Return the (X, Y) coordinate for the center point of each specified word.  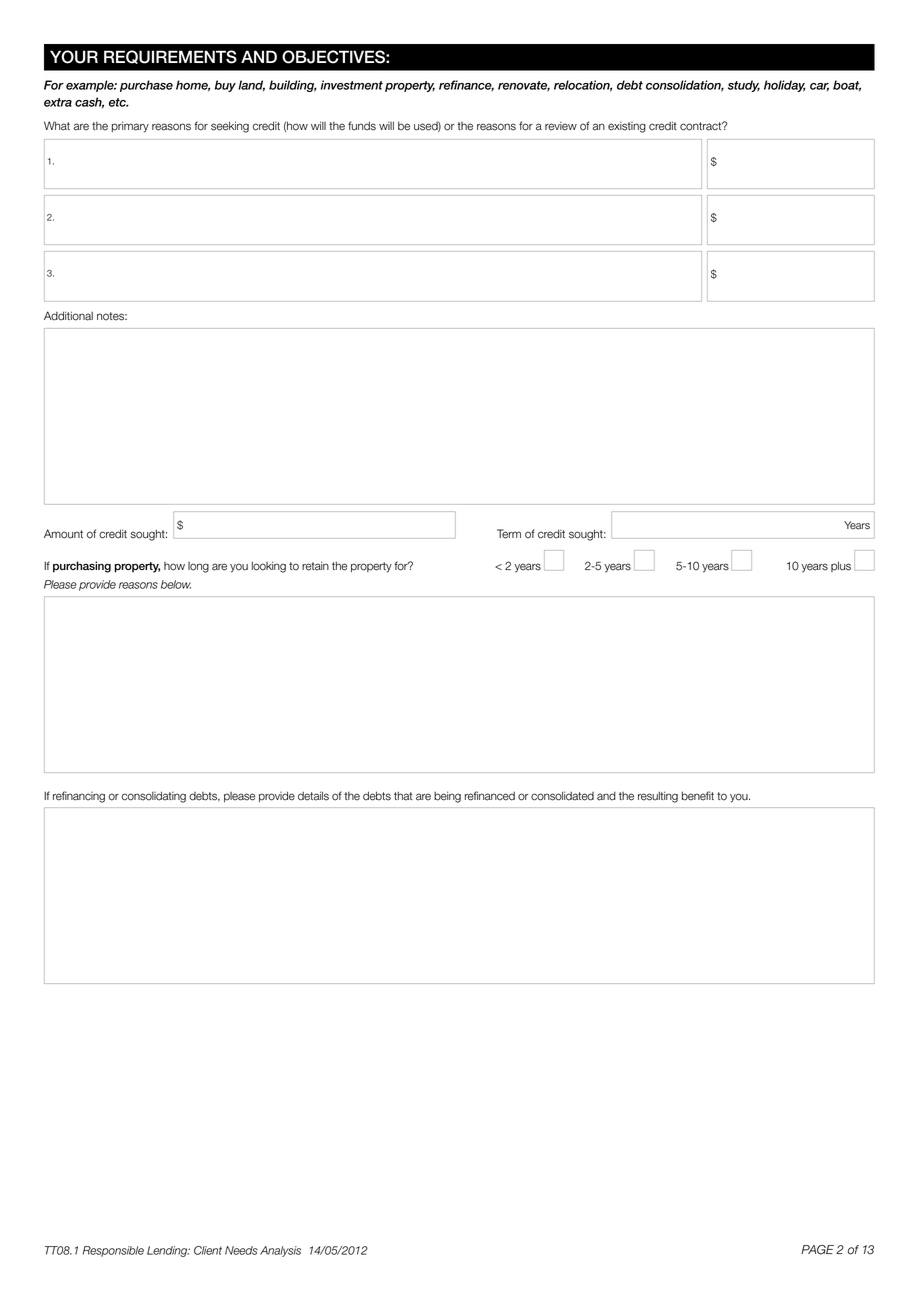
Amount (63, 534)
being (447, 797)
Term (509, 534)
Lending (168, 1251)
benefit (698, 796)
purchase (146, 86)
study (744, 86)
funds (362, 126)
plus (841, 566)
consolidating (154, 797)
